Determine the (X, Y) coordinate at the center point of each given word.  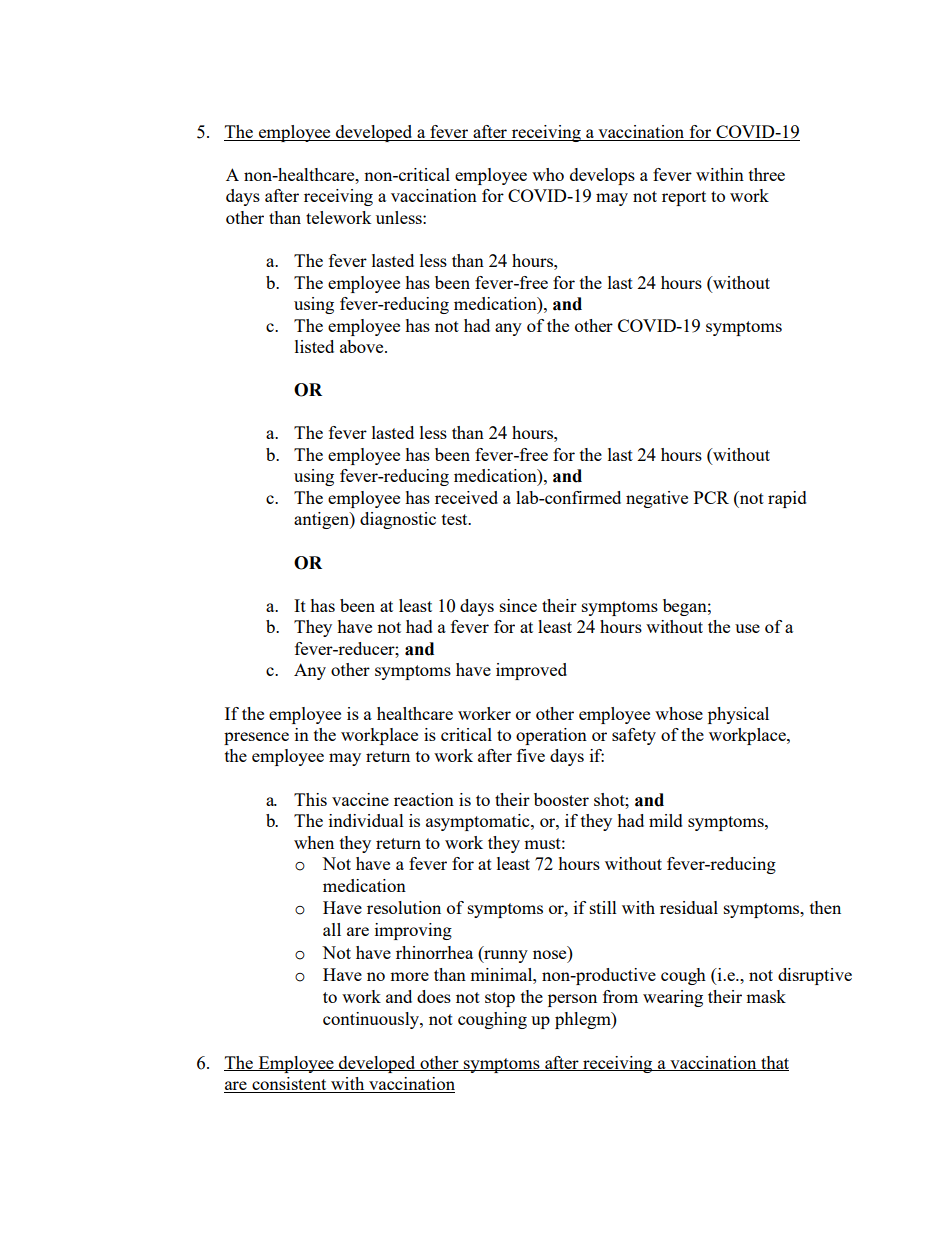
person (572, 1000)
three (767, 174)
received (466, 497)
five (531, 755)
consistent (289, 1085)
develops (602, 176)
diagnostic (398, 520)
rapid (787, 499)
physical (738, 715)
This (310, 799)
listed (314, 346)
